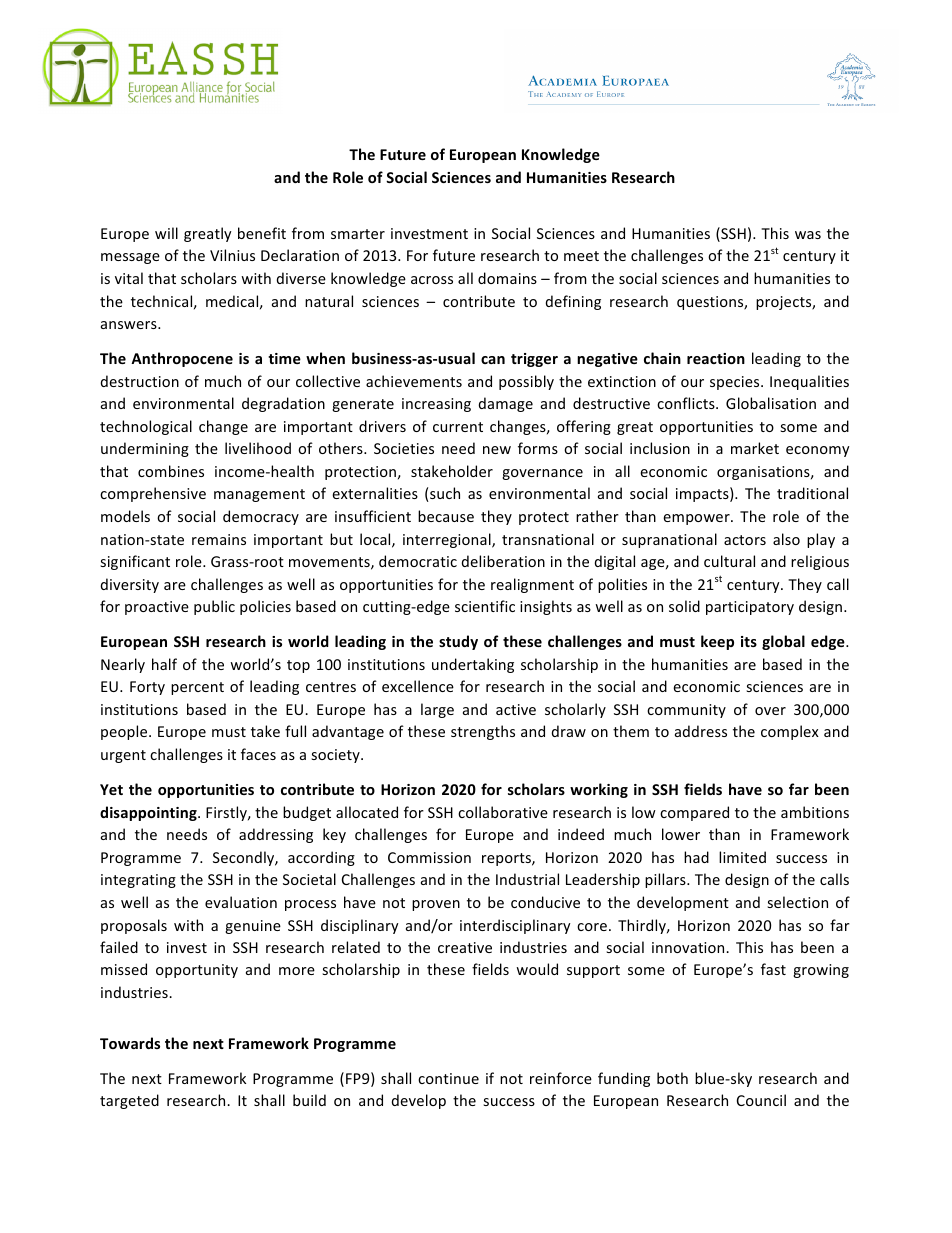 The height and width of the screenshot is (1233, 952). What do you see at coordinates (497, 450) in the screenshot?
I see `new` at bounding box center [497, 450].
